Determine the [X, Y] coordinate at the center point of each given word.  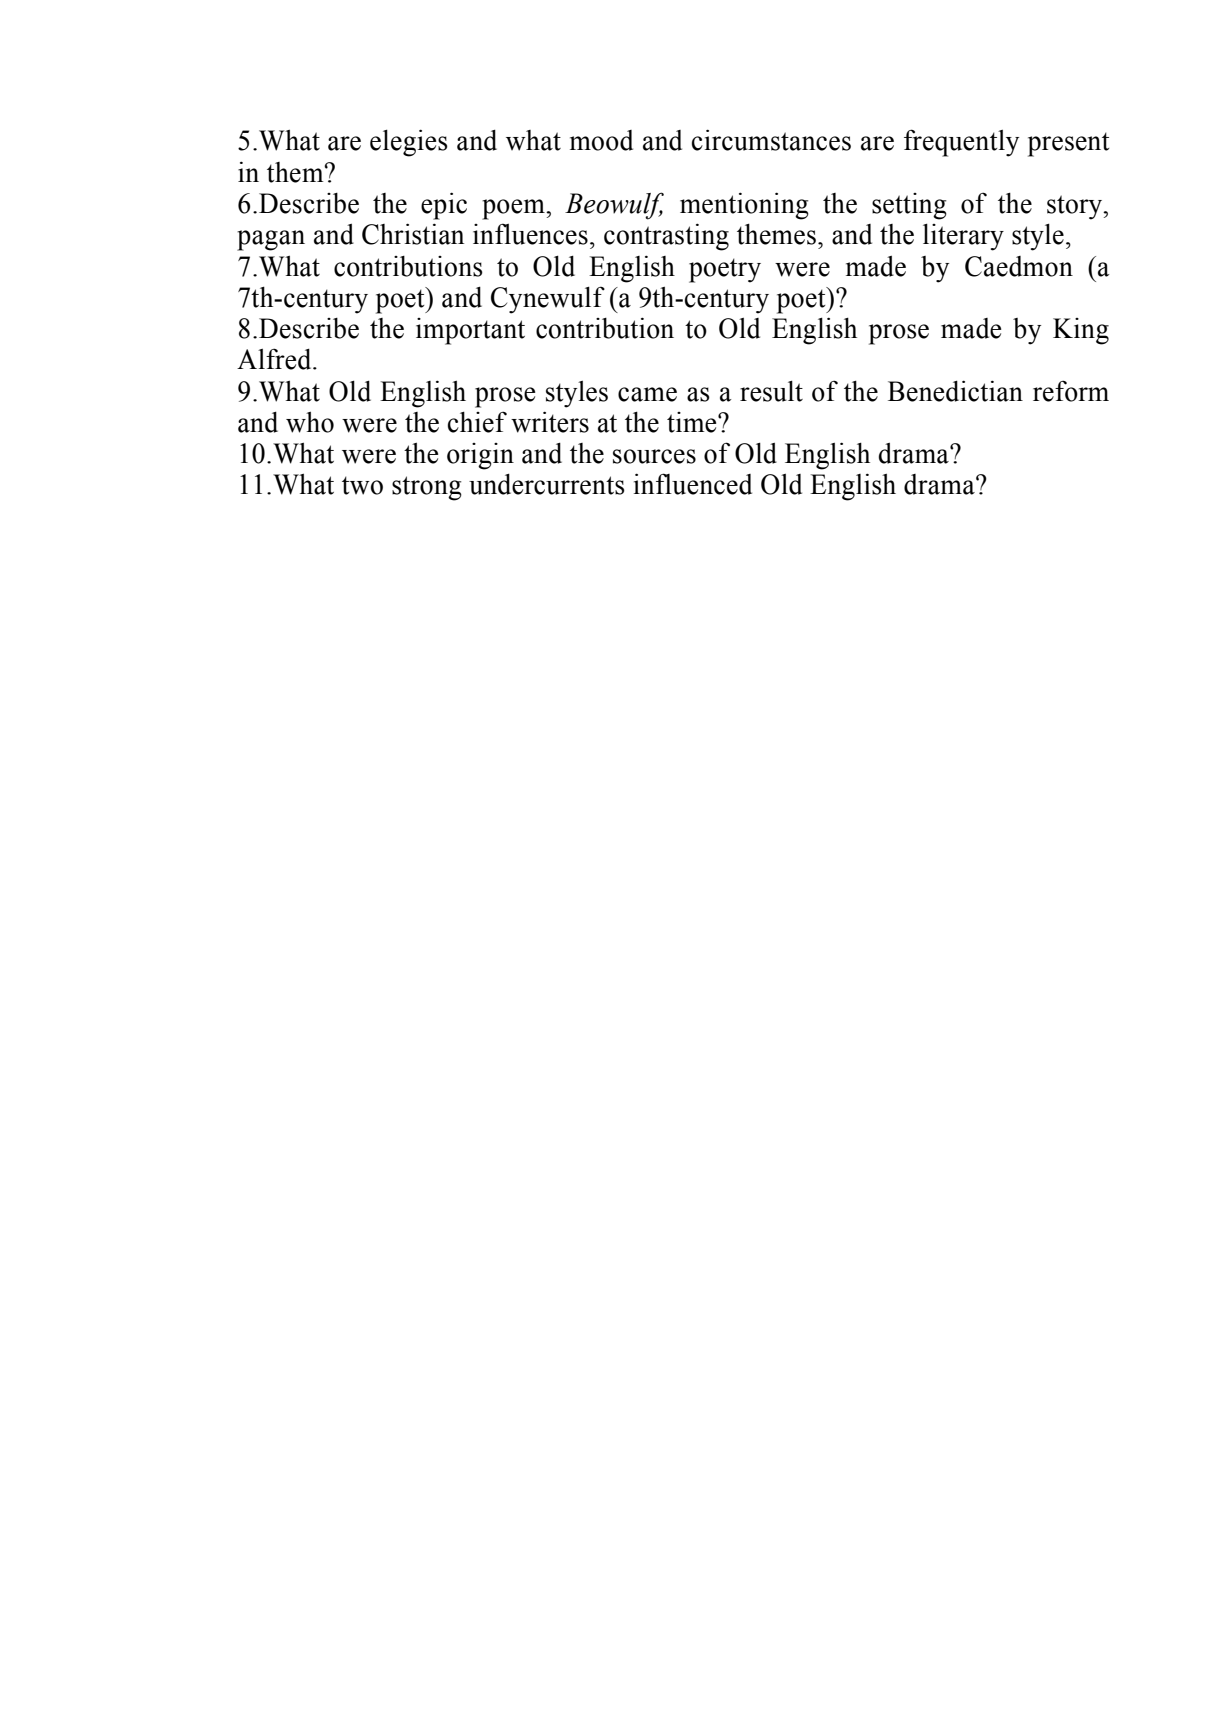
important [470, 331]
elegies [409, 143]
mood [601, 140]
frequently [961, 143]
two [362, 485]
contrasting [666, 237]
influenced [693, 484]
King [1081, 331]
